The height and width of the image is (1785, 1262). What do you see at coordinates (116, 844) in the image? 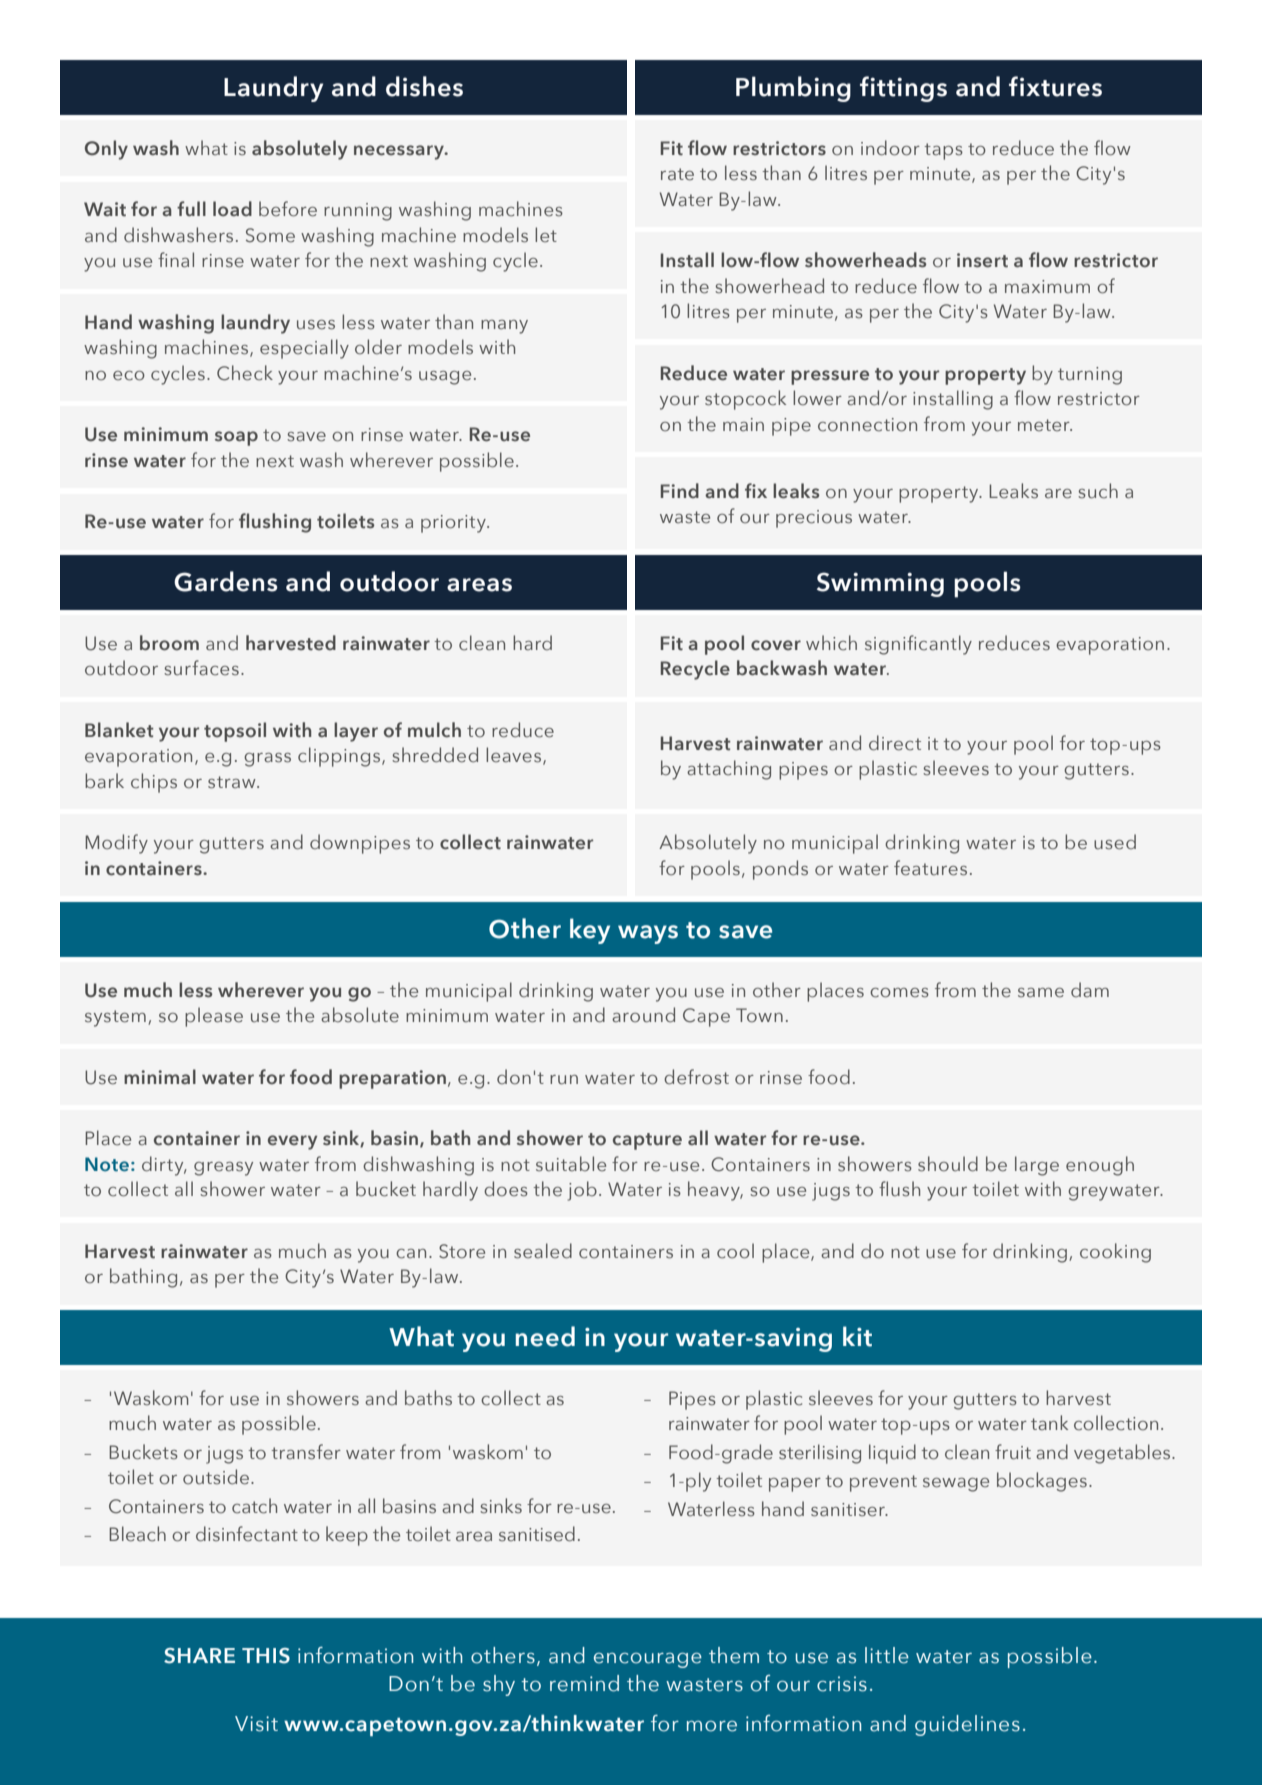
I see `Modify` at bounding box center [116, 844].
